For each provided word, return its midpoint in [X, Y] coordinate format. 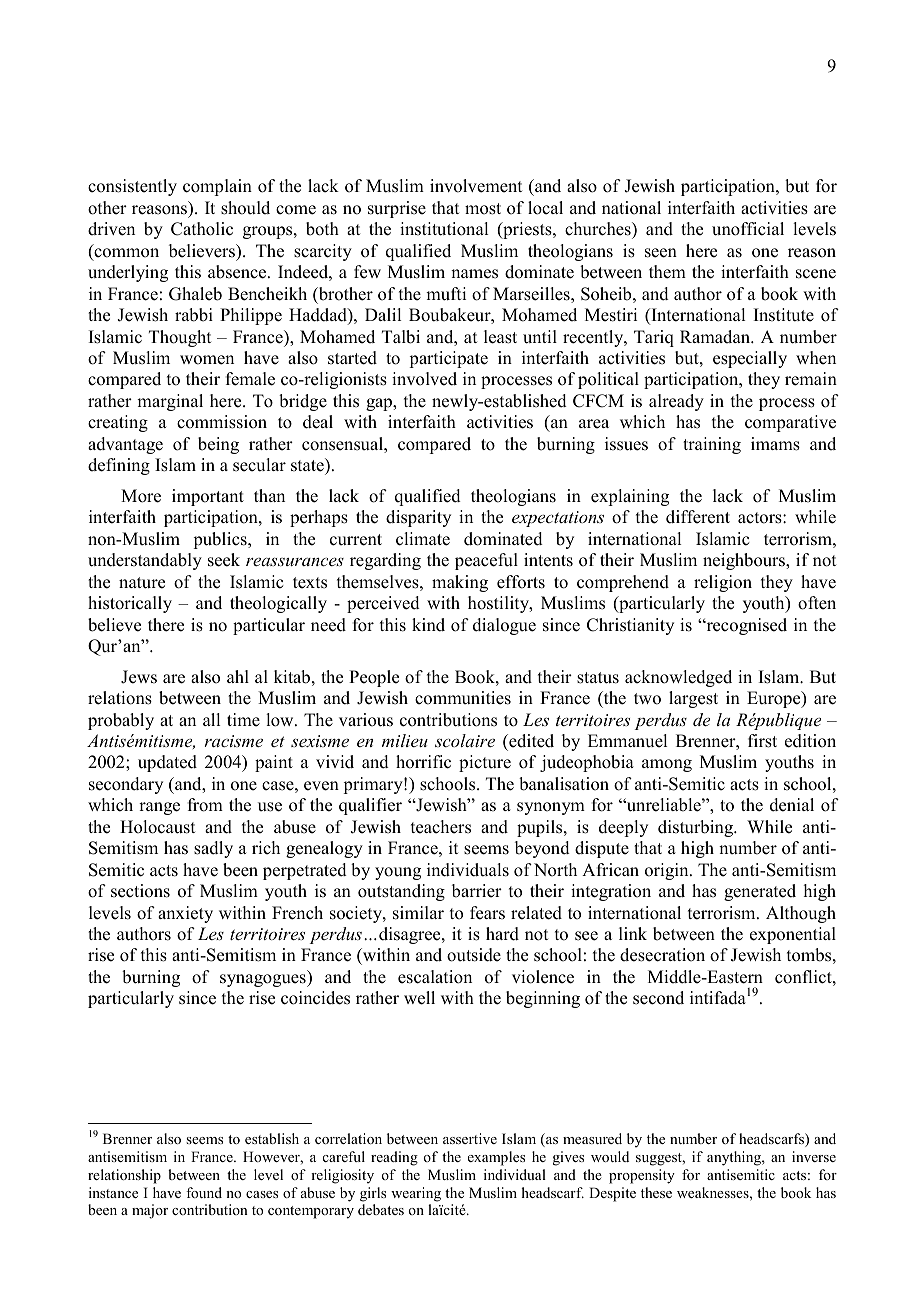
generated [760, 892]
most [483, 209]
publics [221, 540]
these [656, 1192]
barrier [477, 891]
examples [496, 1158]
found [204, 1192]
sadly [213, 849]
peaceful [486, 561]
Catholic [202, 229]
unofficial [748, 229]
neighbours [745, 561]
